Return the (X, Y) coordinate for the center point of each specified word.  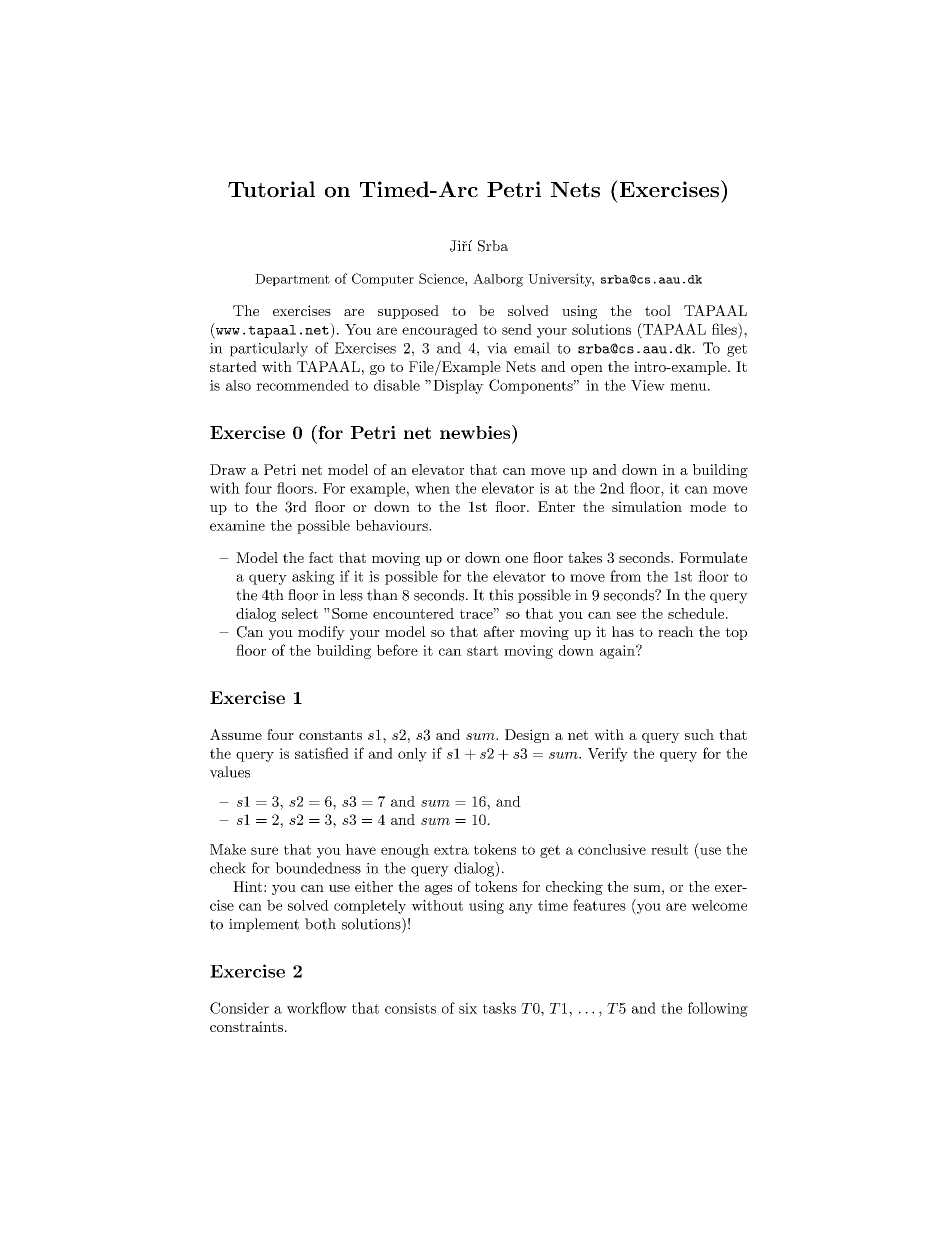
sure (264, 851)
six (468, 1008)
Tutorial (271, 189)
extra (451, 850)
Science (442, 278)
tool (658, 310)
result (669, 849)
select (300, 613)
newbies (475, 432)
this (501, 595)
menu (688, 387)
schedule (696, 613)
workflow (317, 1008)
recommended (302, 385)
